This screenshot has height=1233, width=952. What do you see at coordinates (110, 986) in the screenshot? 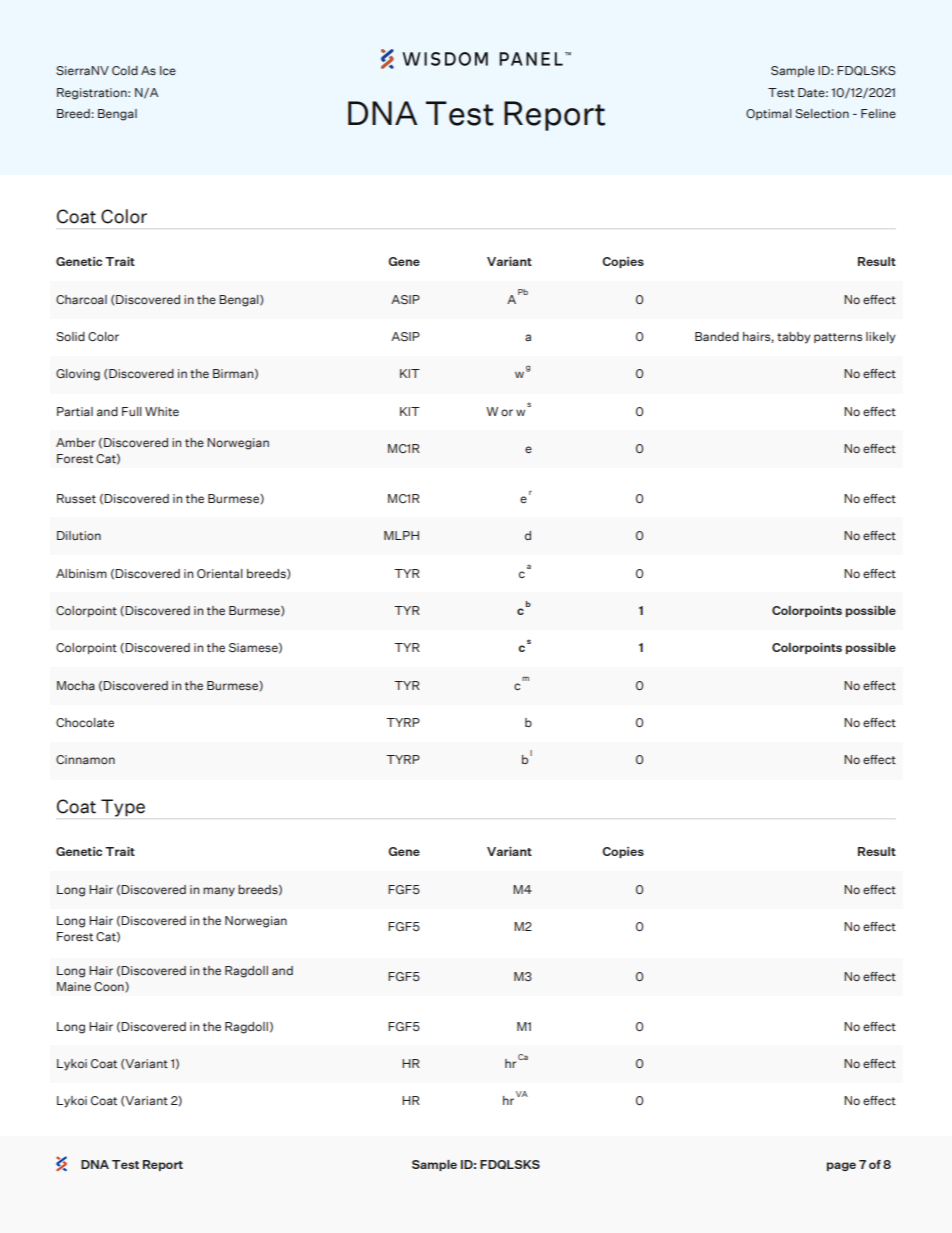
I see `Coon` at bounding box center [110, 986].
